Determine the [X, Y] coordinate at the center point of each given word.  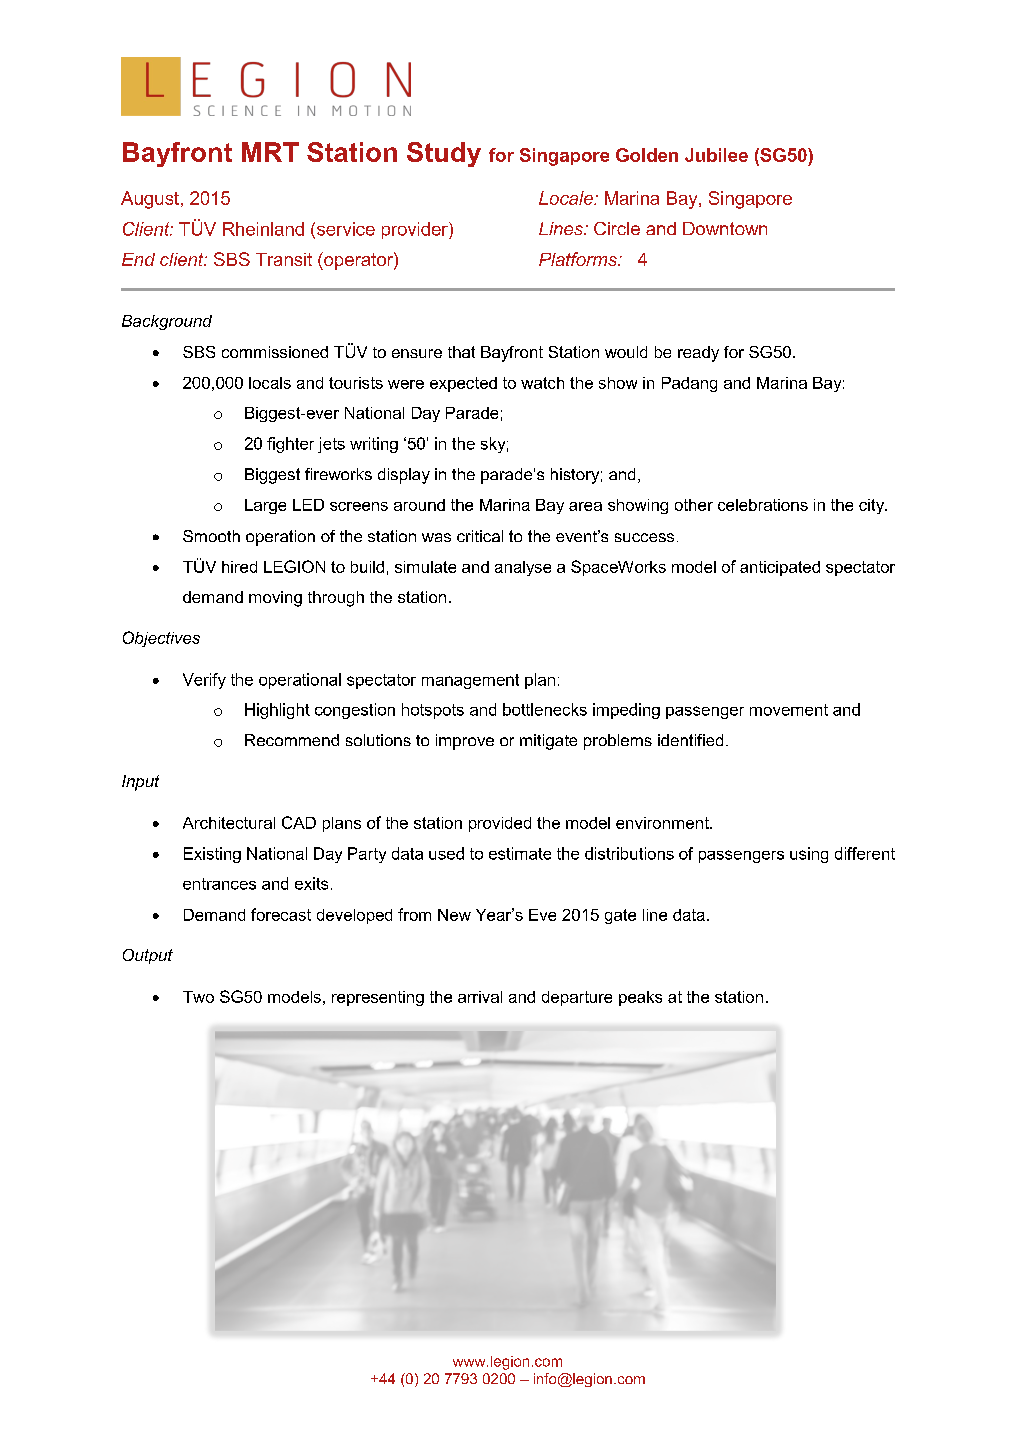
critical [480, 536]
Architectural [229, 823]
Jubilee [716, 155]
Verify [204, 681]
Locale [567, 198]
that [461, 352]
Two [198, 997]
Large [265, 506]
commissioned [275, 352]
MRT [270, 152]
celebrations [763, 505]
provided [500, 824]
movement [789, 710]
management [470, 681]
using [809, 855]
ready [698, 354]
